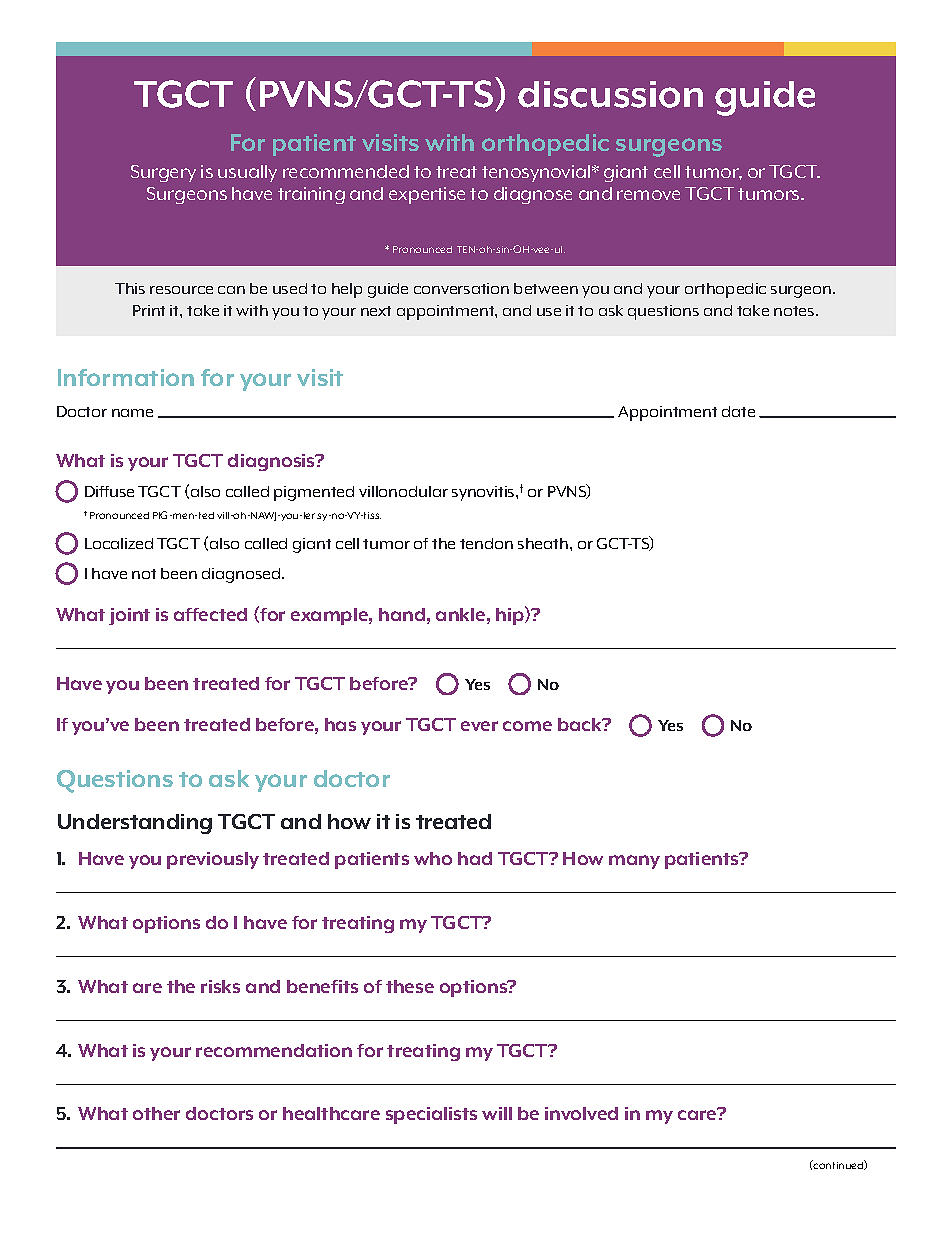 This screenshot has width=952, height=1233. Describe the element at coordinates (511, 615) in the screenshot. I see `hip` at that location.
